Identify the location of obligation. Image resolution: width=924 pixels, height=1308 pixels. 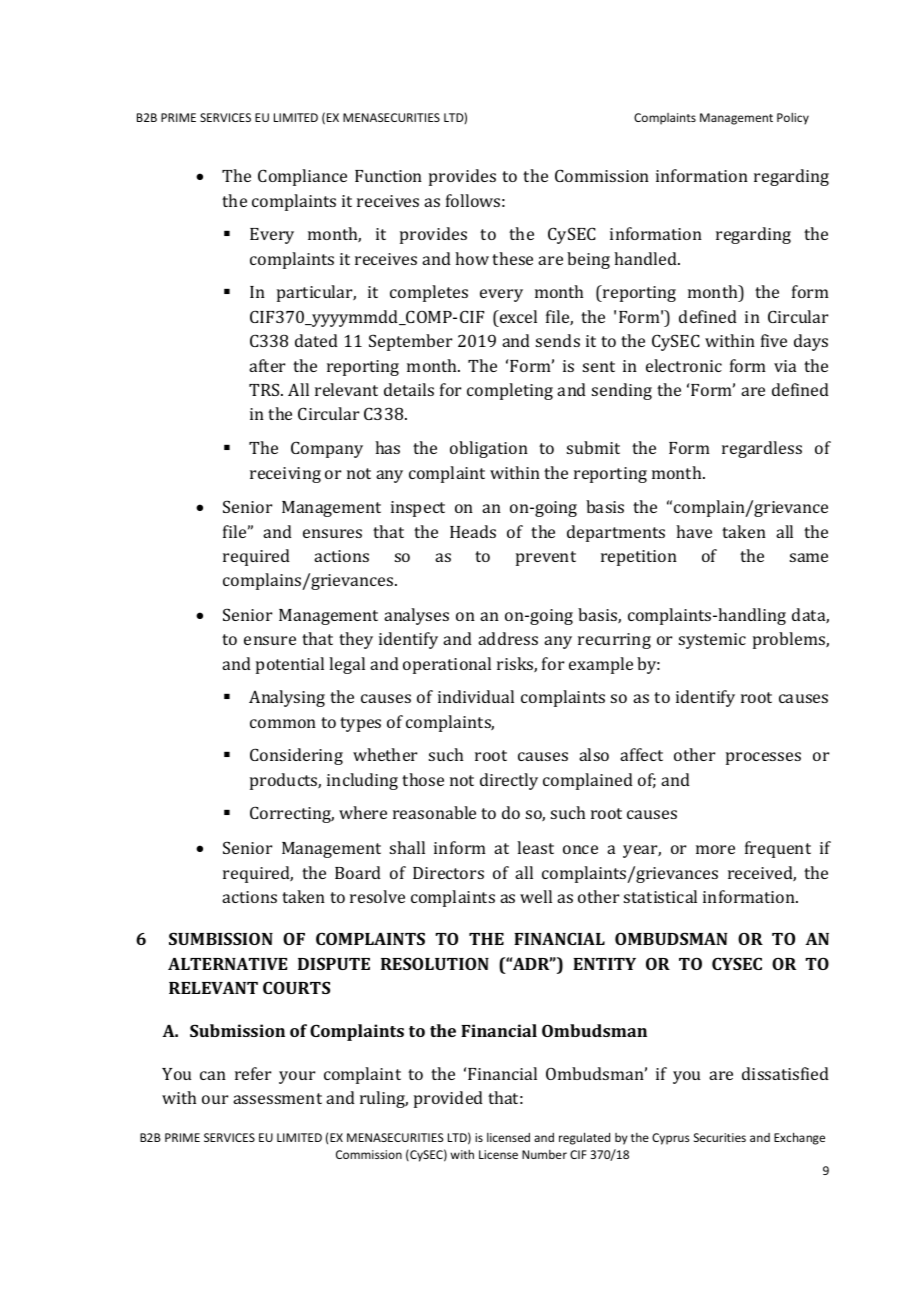
(489, 449).
